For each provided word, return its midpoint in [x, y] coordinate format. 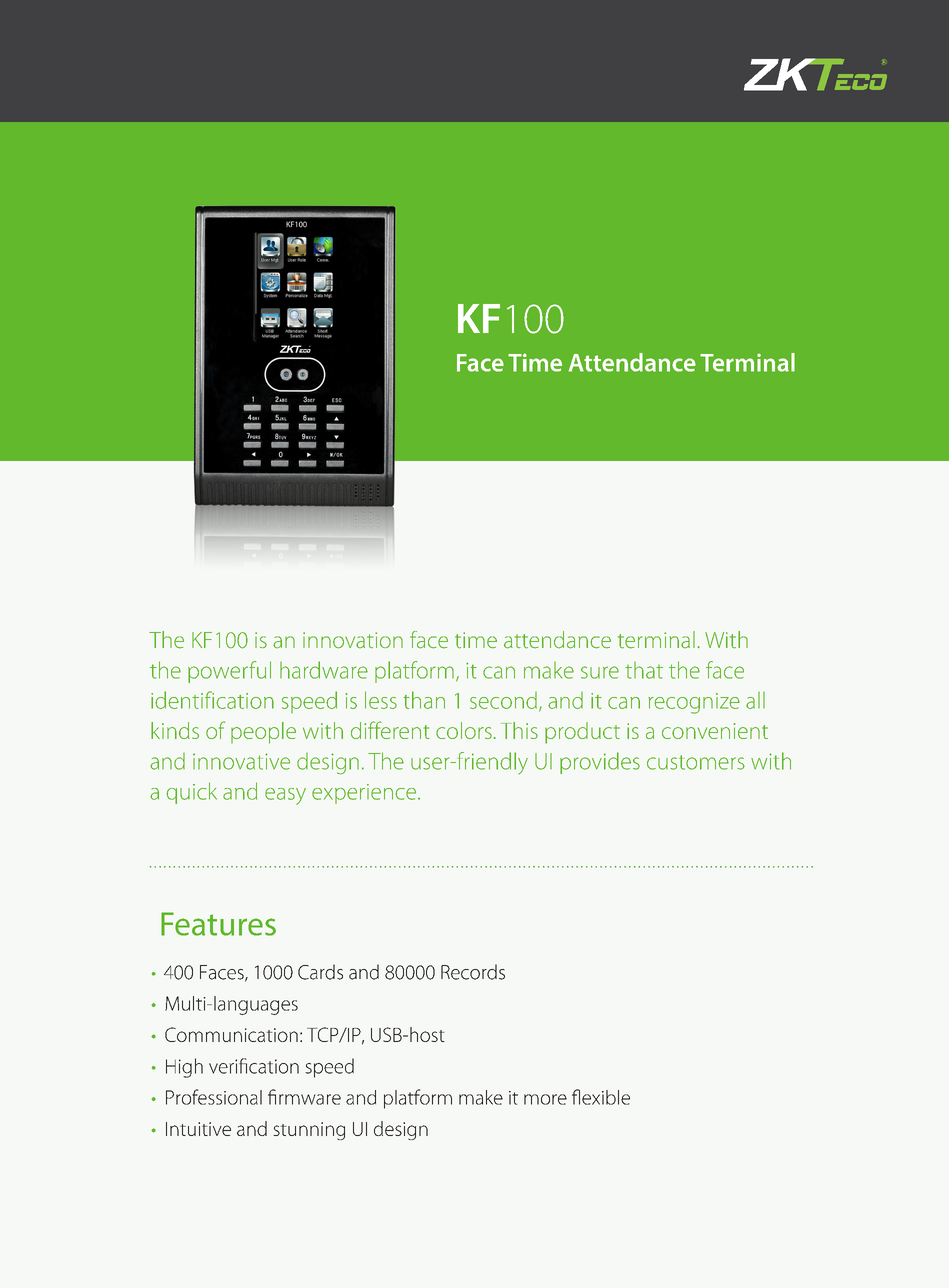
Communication [231, 1034]
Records [473, 972]
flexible [601, 1097]
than [424, 700]
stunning [309, 1131]
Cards [320, 972]
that [644, 670]
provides [600, 763]
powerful [229, 672]
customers [696, 762]
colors [464, 730]
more [545, 1099]
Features [218, 924]
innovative [241, 761]
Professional [214, 1097]
